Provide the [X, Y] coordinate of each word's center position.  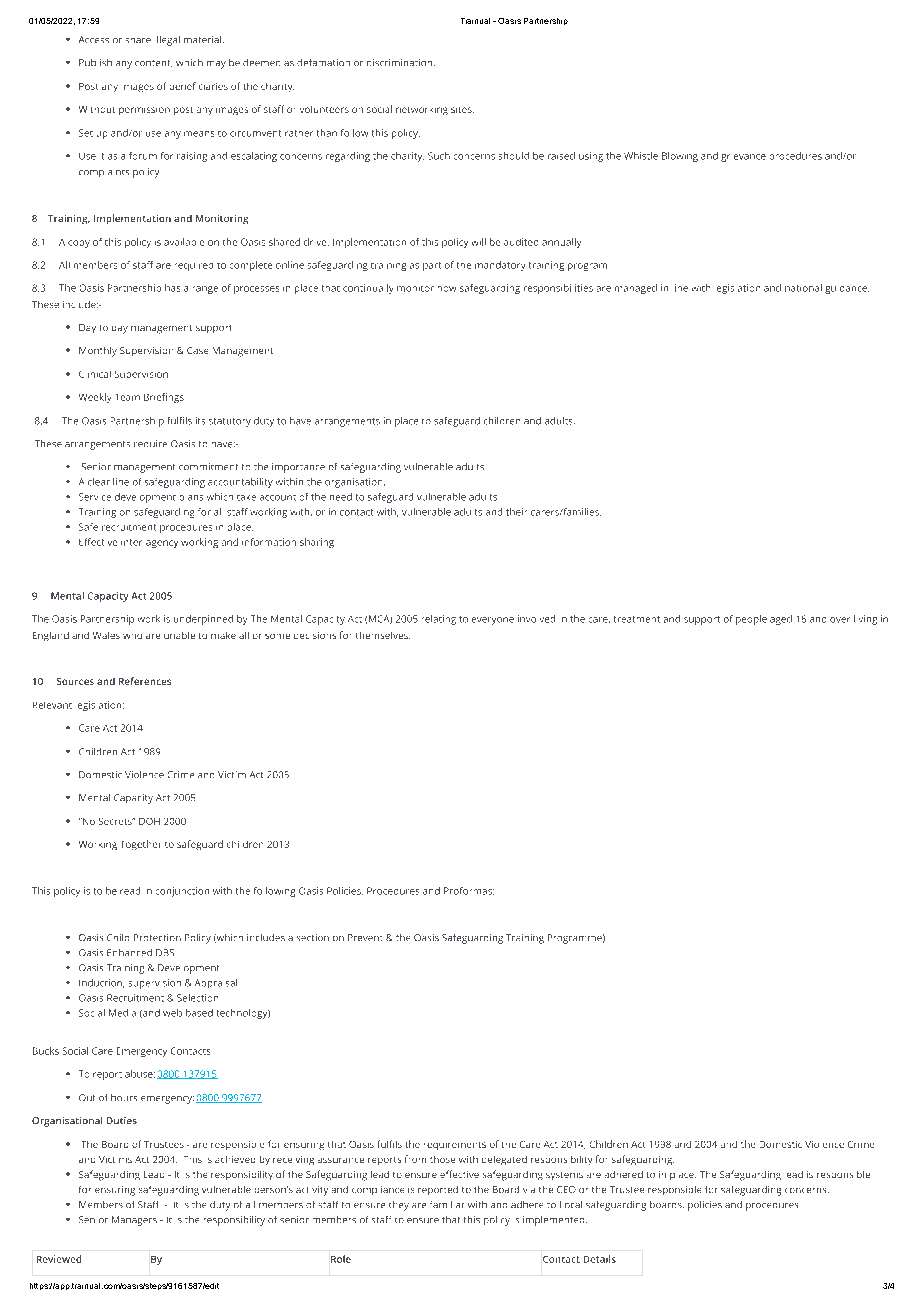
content [153, 63]
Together [141, 845]
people [751, 620]
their [516, 512]
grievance [743, 158]
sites [462, 110]
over [840, 620]
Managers [134, 1221]
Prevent [365, 937]
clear [99, 482]
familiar [447, 1204]
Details [600, 1259]
